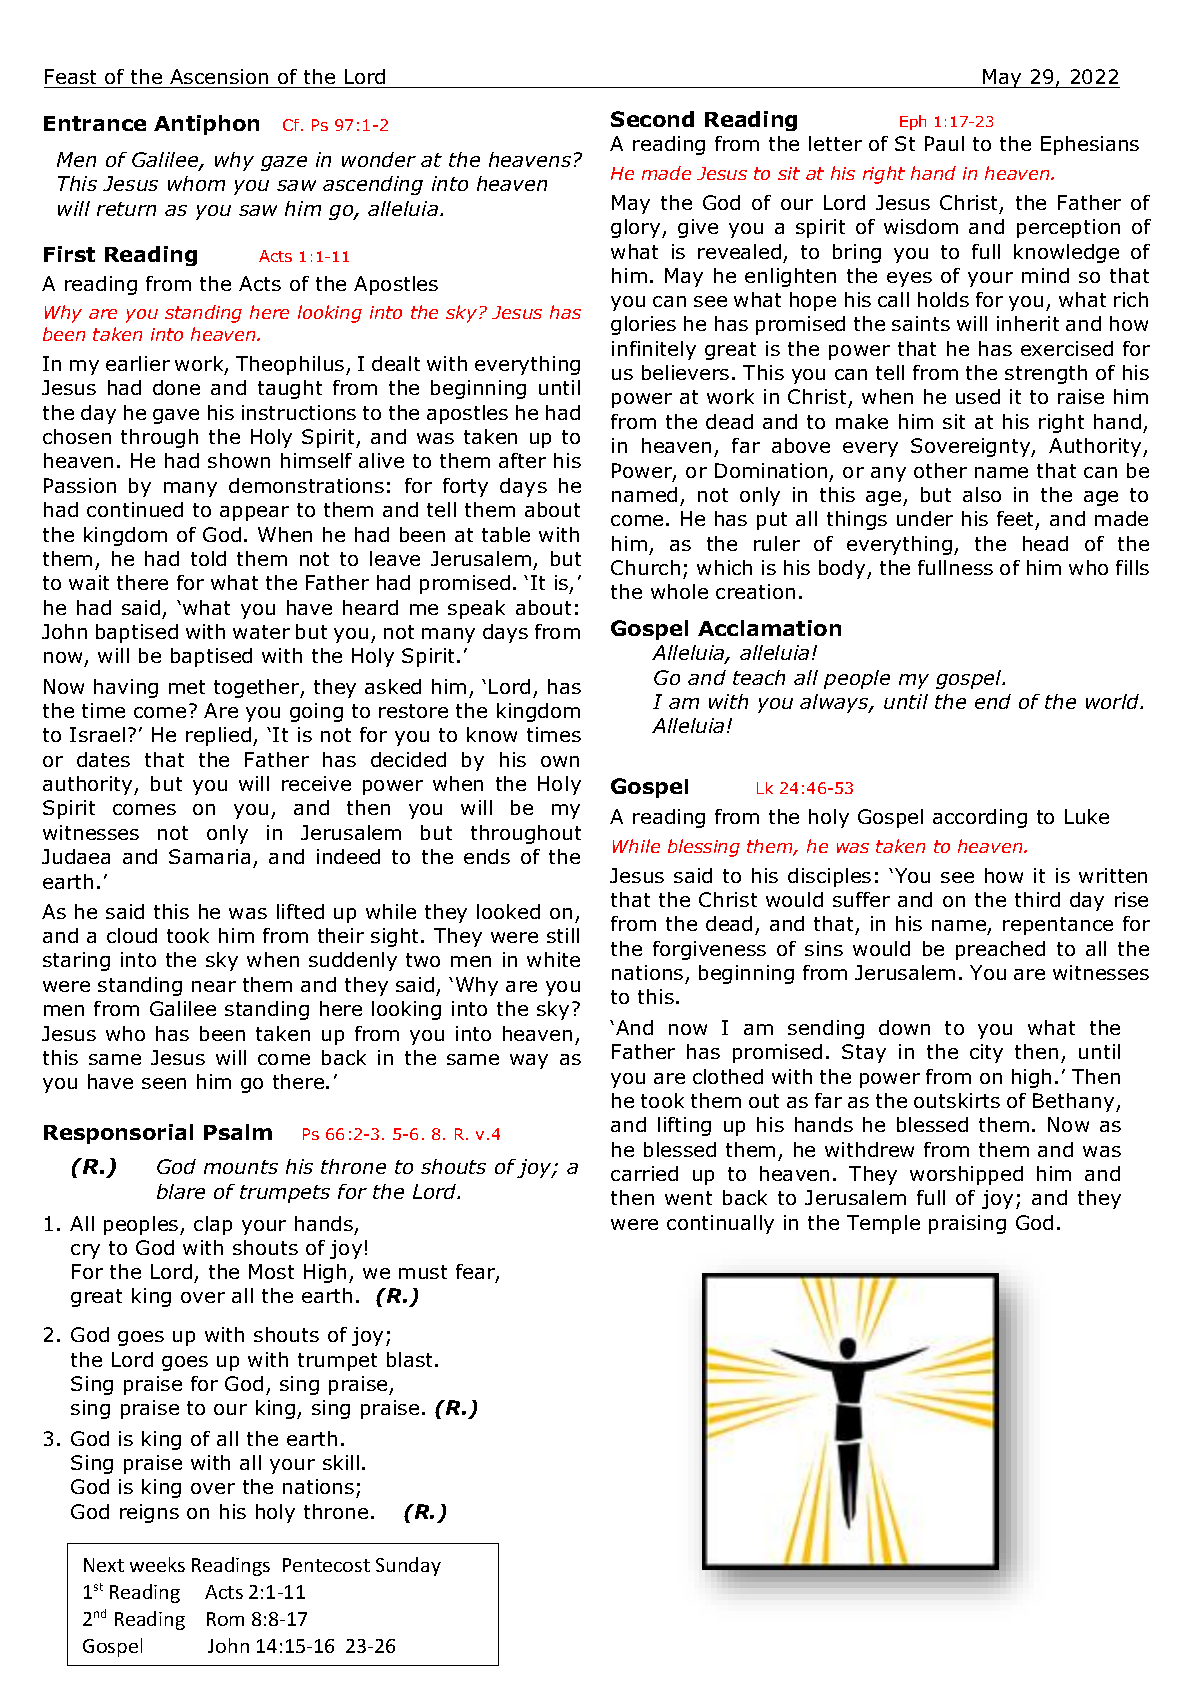 This screenshot has height=1687, width=1193. I want to click on Ascension, so click(219, 78).
